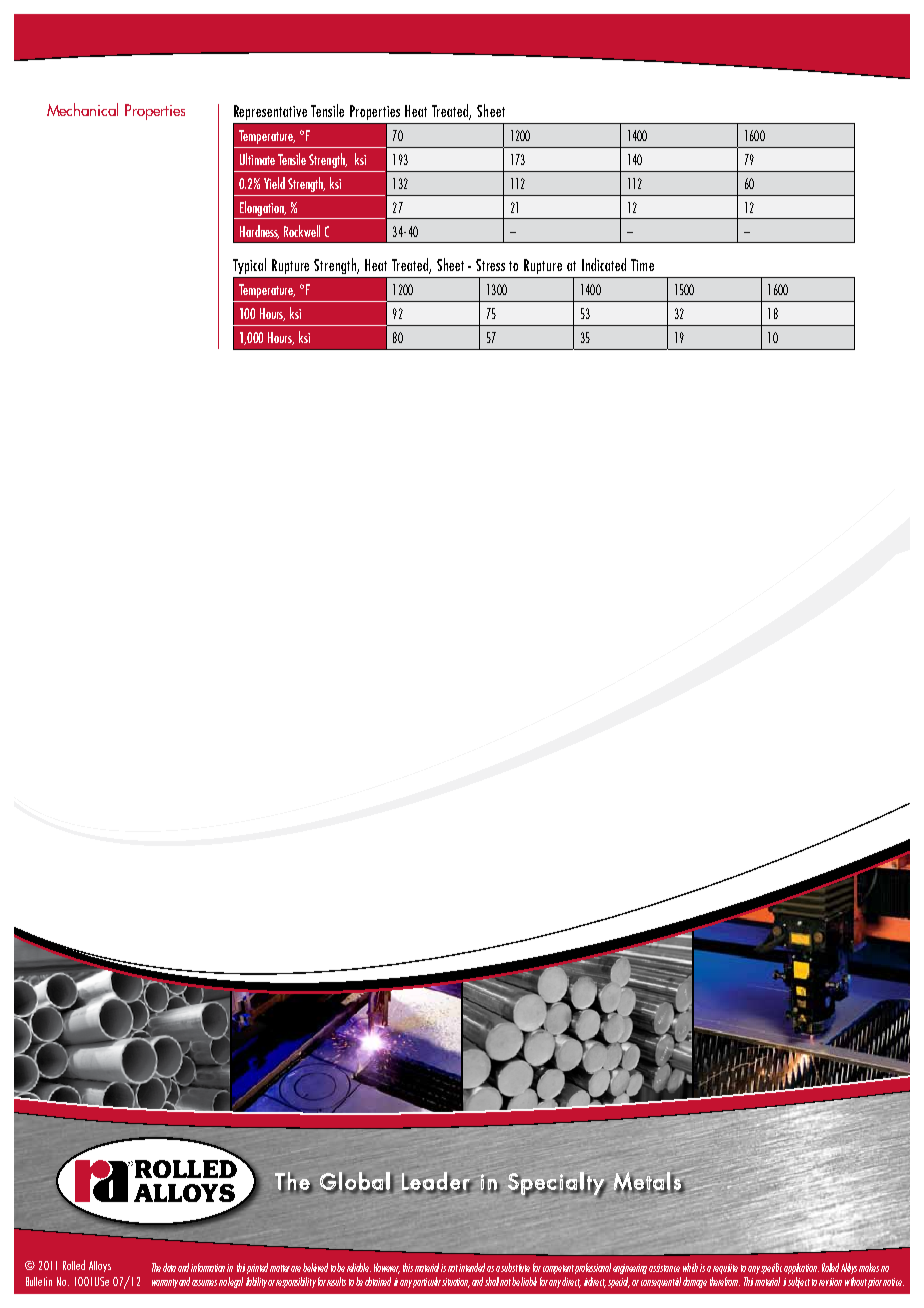 Image resolution: width=924 pixels, height=1308 pixels. What do you see at coordinates (437, 1182) in the screenshot?
I see `Leader` at bounding box center [437, 1182].
